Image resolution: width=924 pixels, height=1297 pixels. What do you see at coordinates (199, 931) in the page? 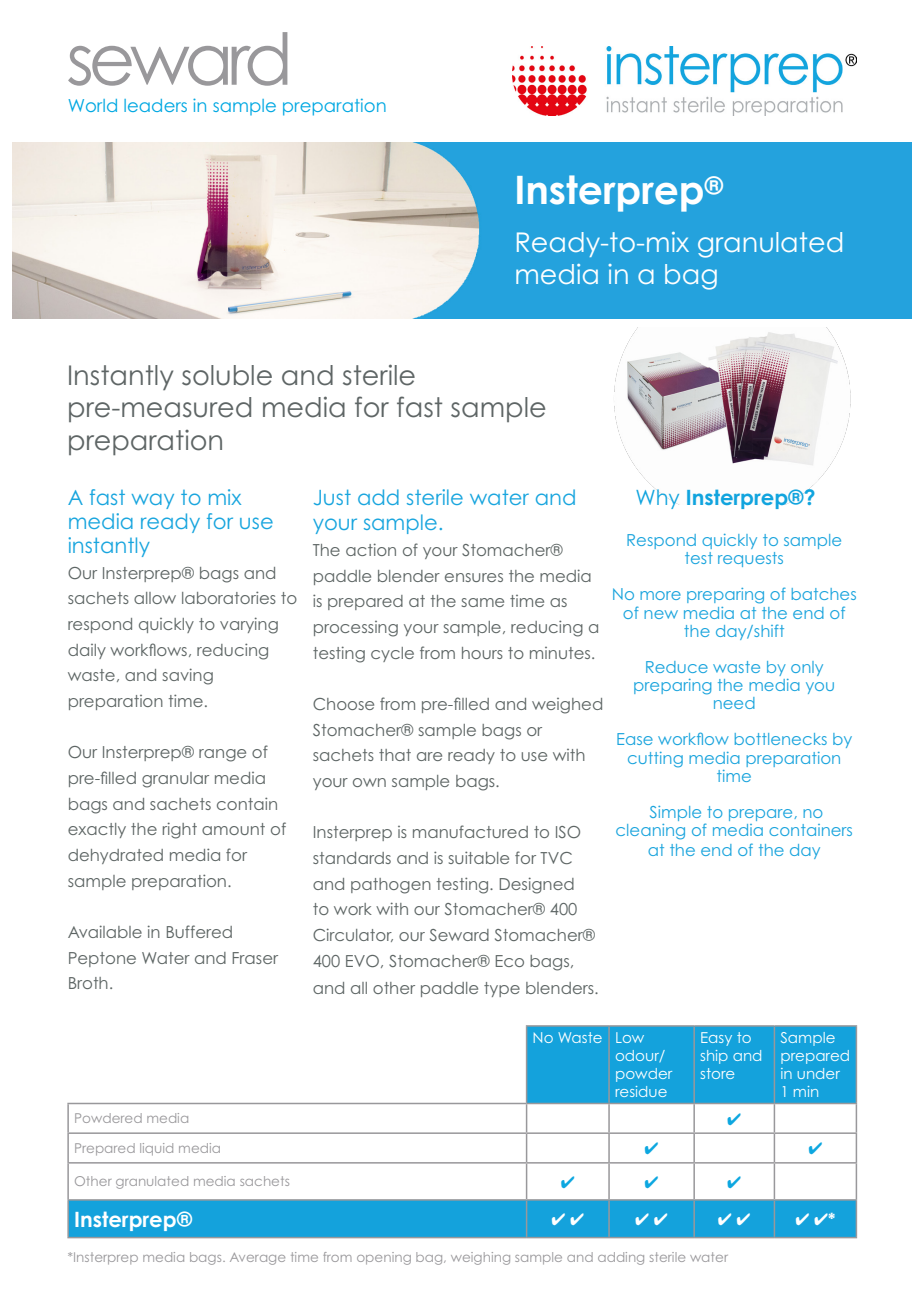
I see `Buffered` at bounding box center [199, 931].
